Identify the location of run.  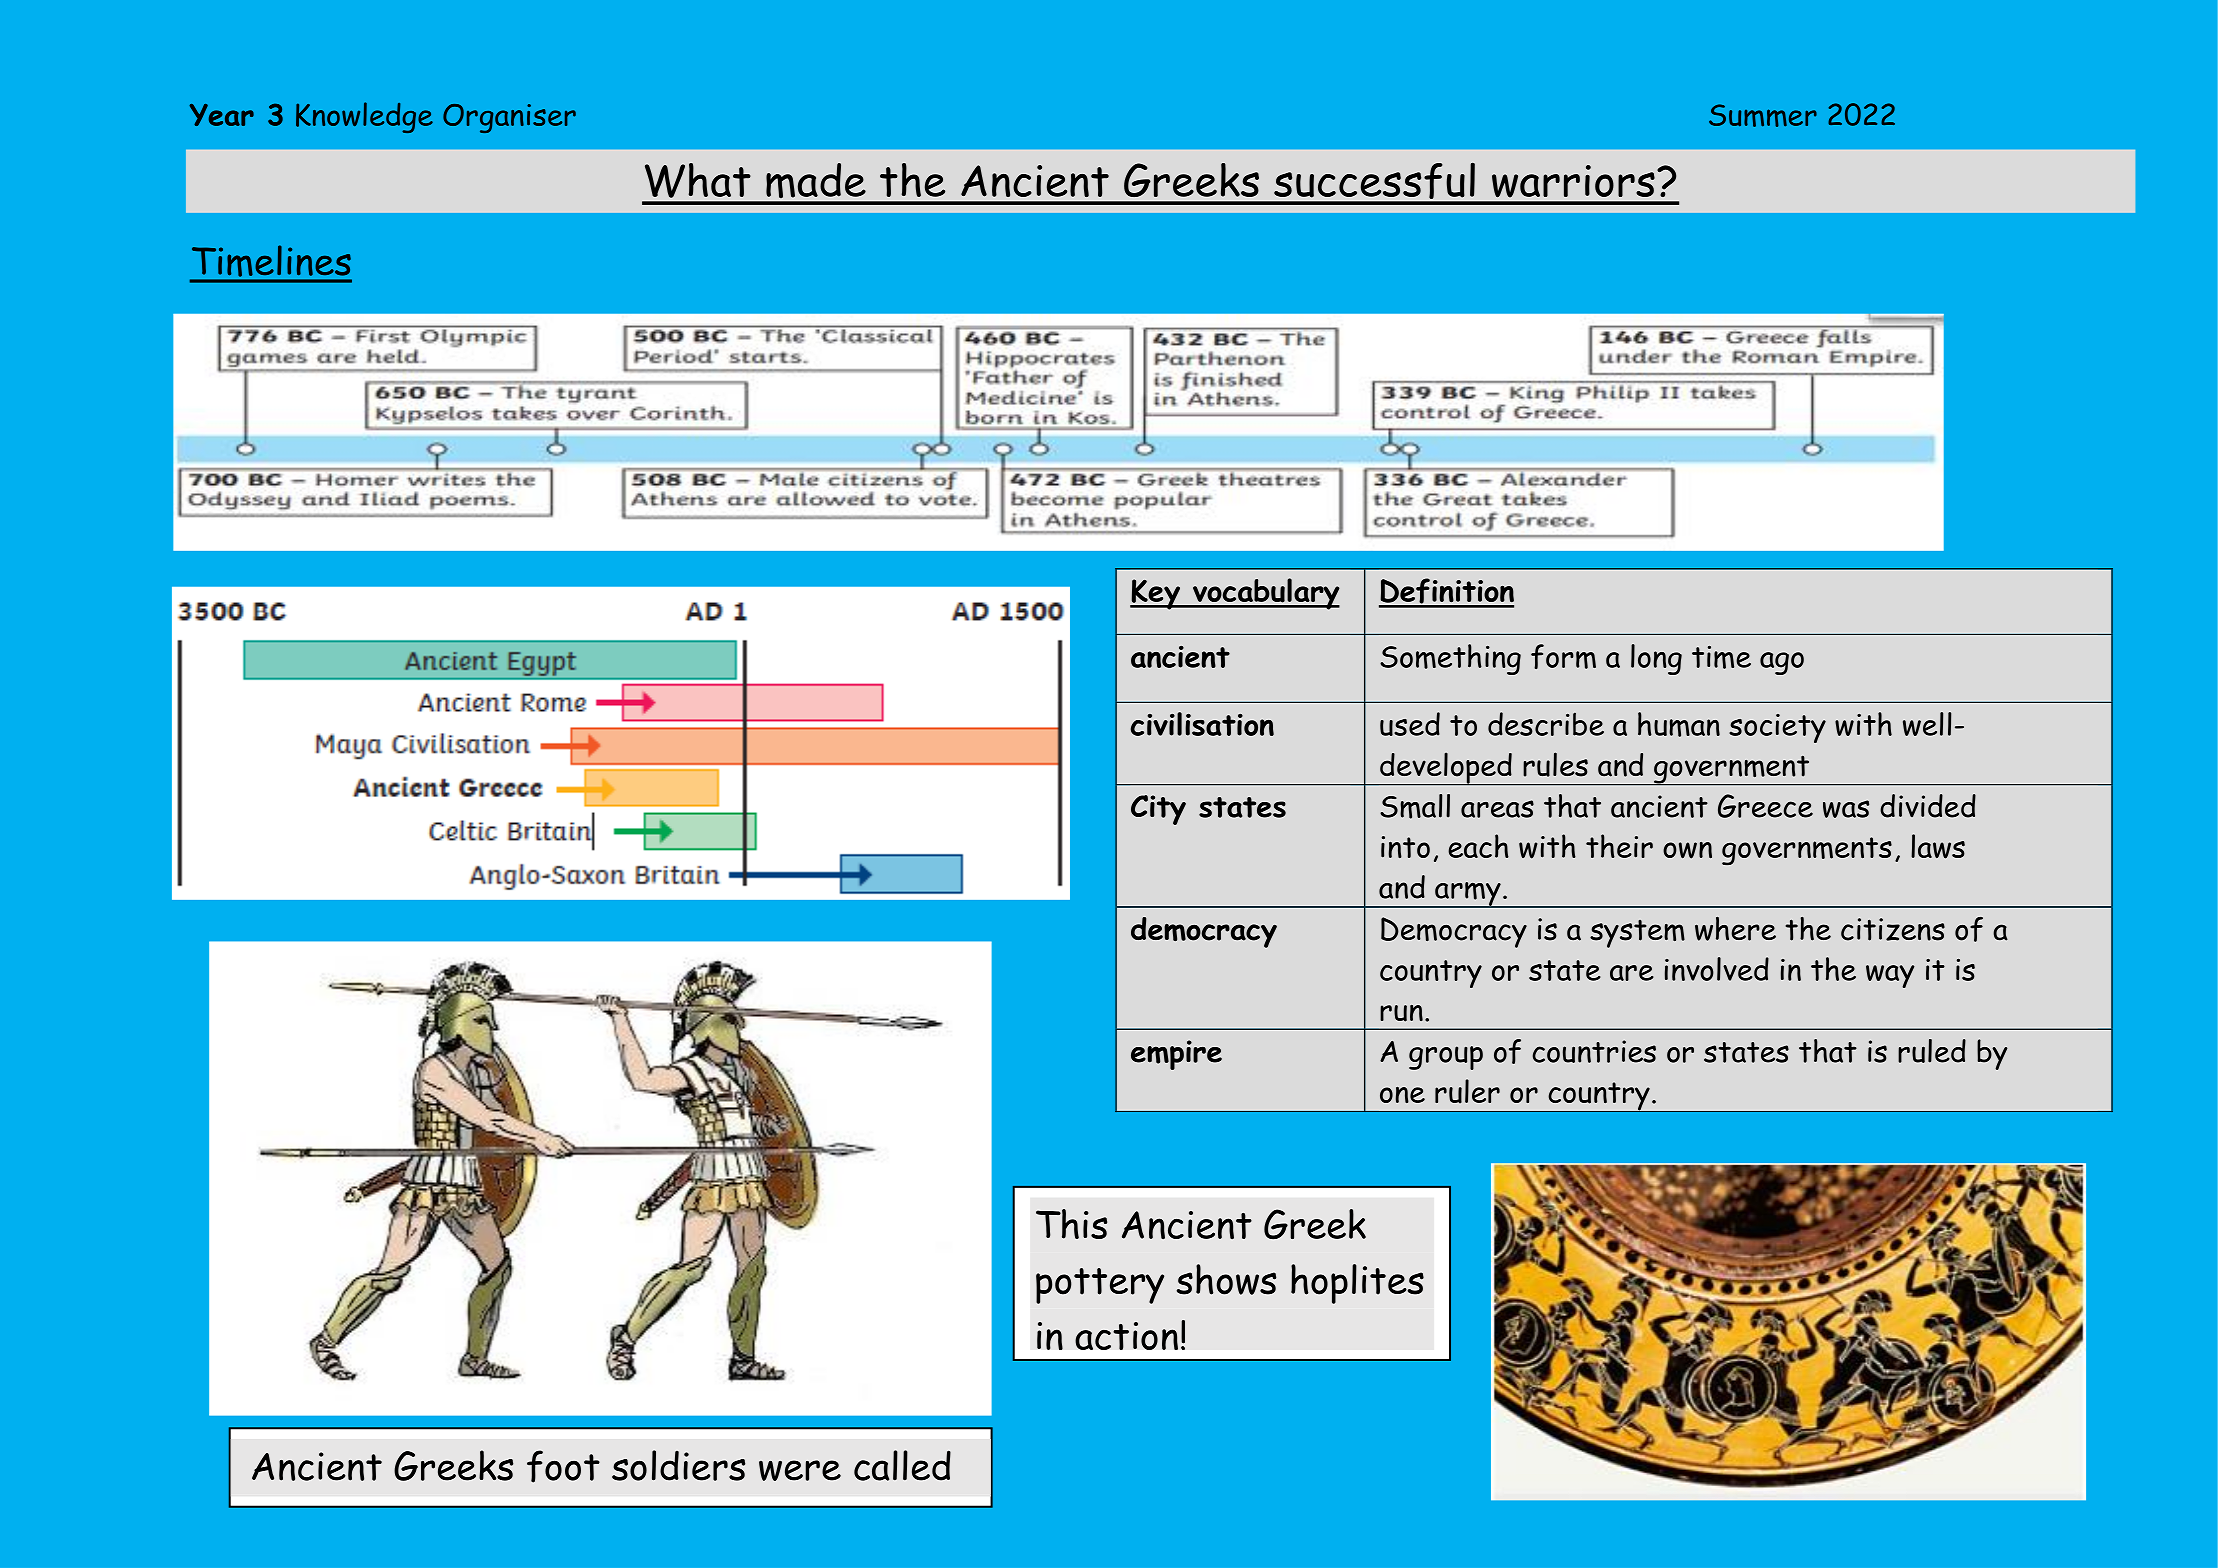
(1401, 1013).
